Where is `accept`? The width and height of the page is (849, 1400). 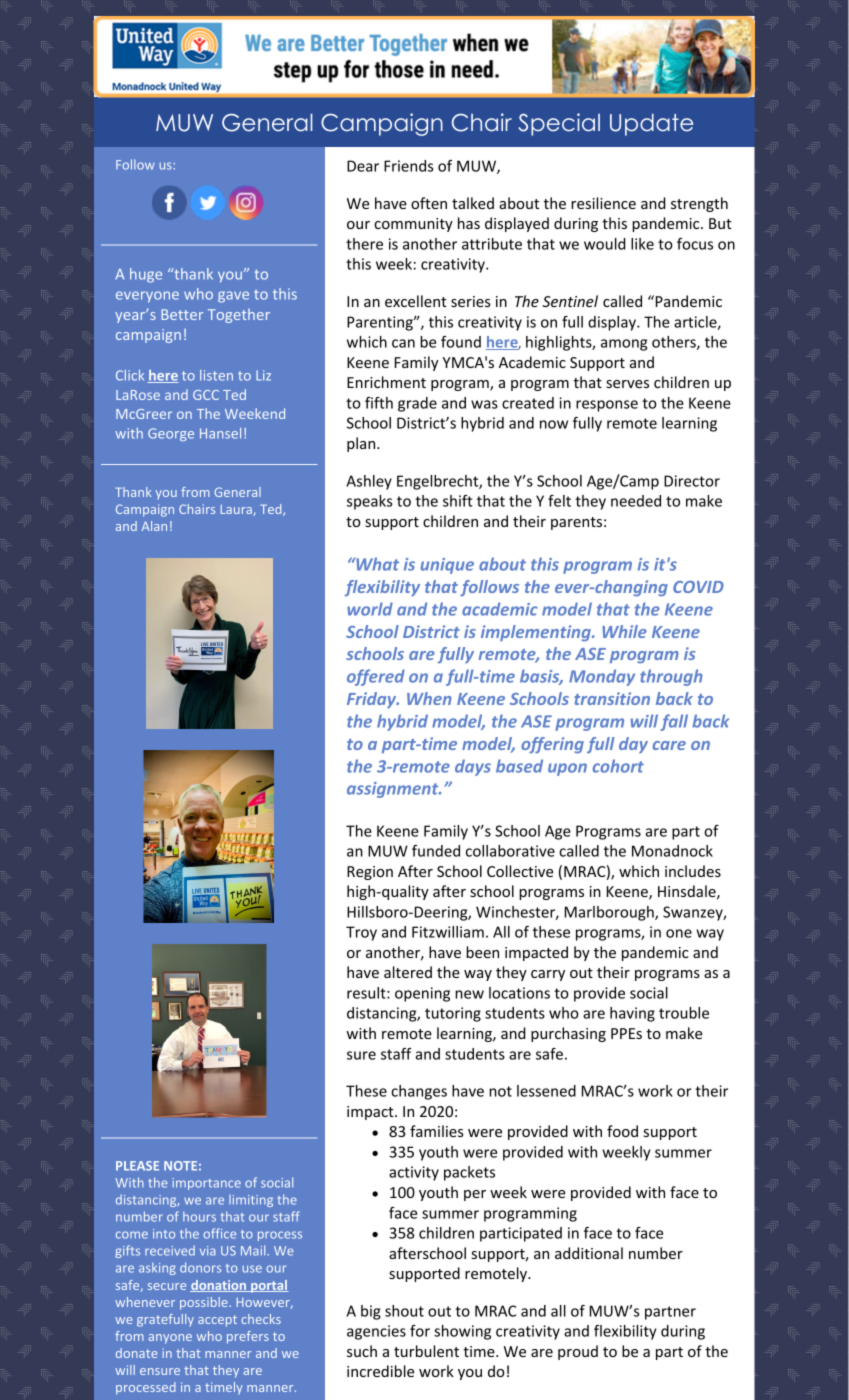 accept is located at coordinates (217, 1321).
